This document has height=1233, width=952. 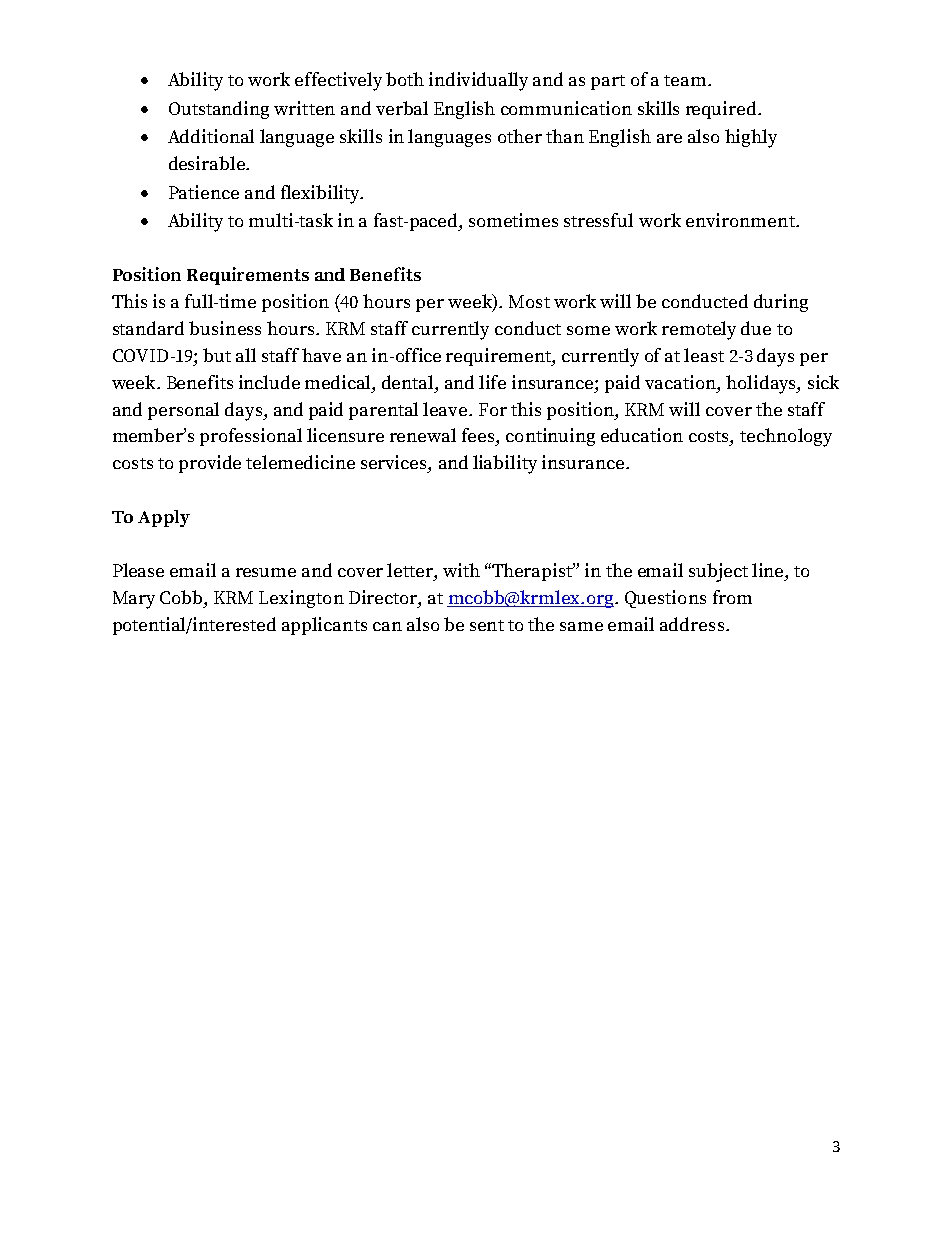 I want to click on required, so click(x=722, y=110).
